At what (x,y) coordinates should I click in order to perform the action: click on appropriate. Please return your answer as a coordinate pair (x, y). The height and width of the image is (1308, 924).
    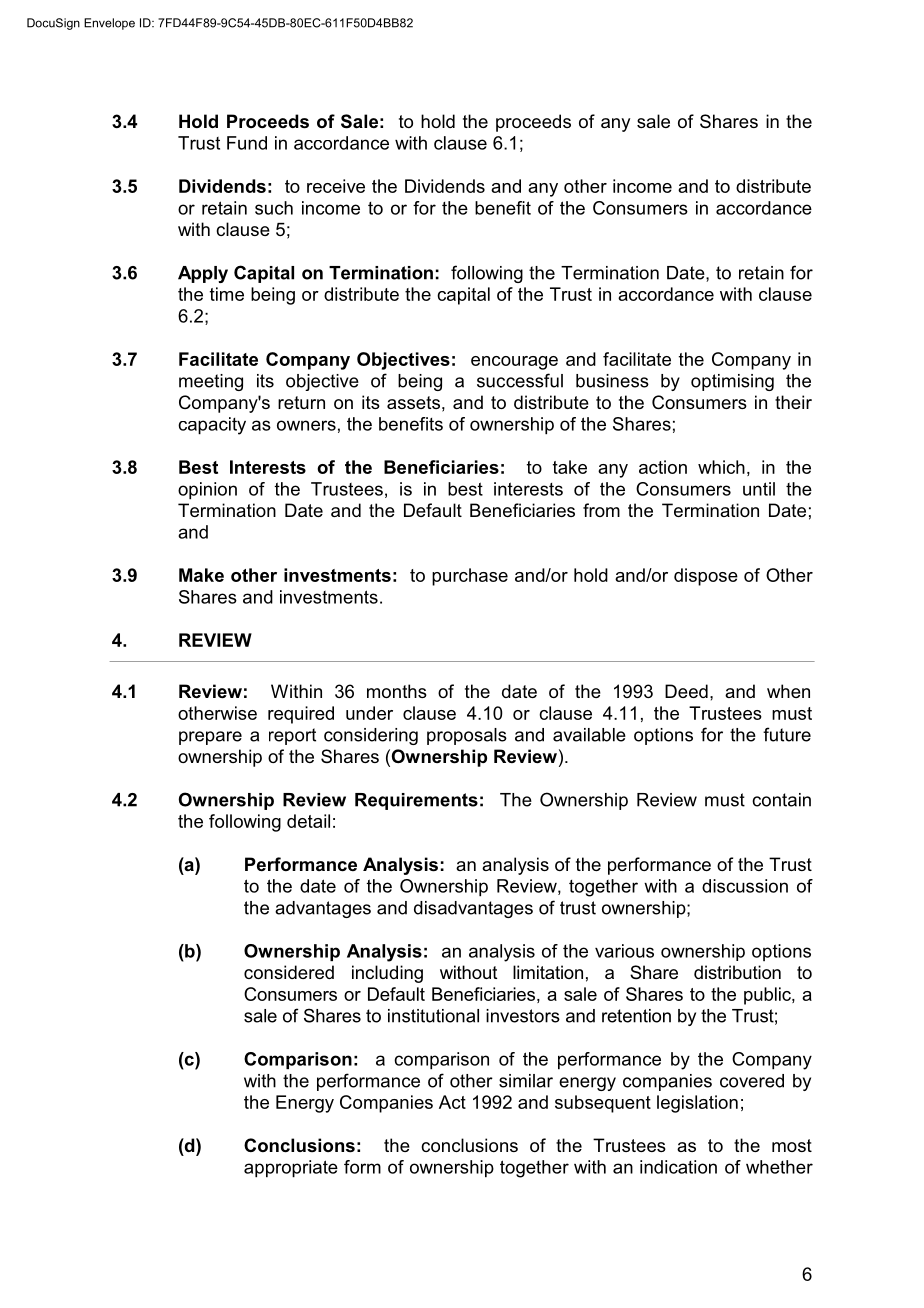
    Looking at the image, I should click on (291, 1169).
